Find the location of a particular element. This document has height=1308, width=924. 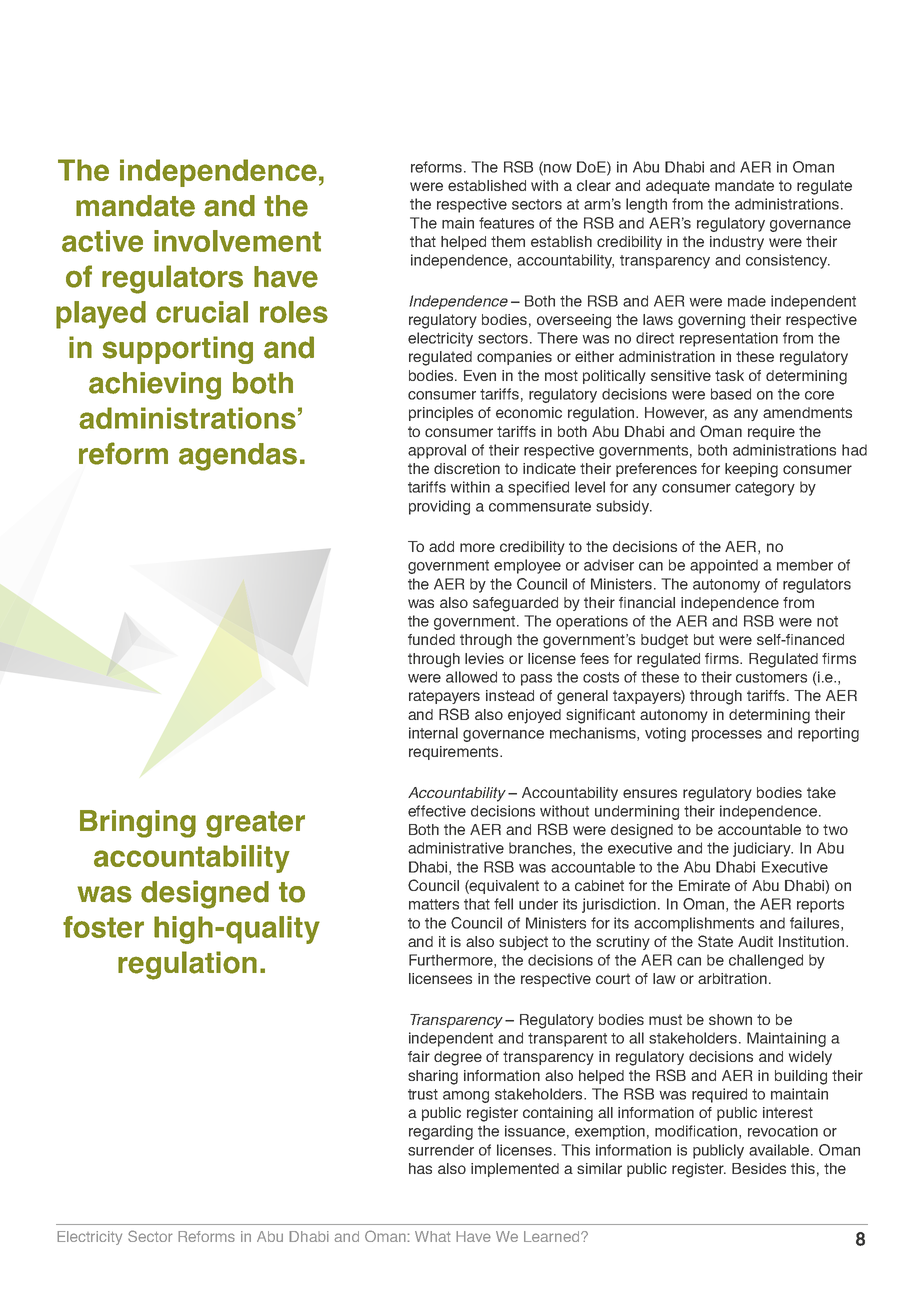

challenged is located at coordinates (766, 961).
